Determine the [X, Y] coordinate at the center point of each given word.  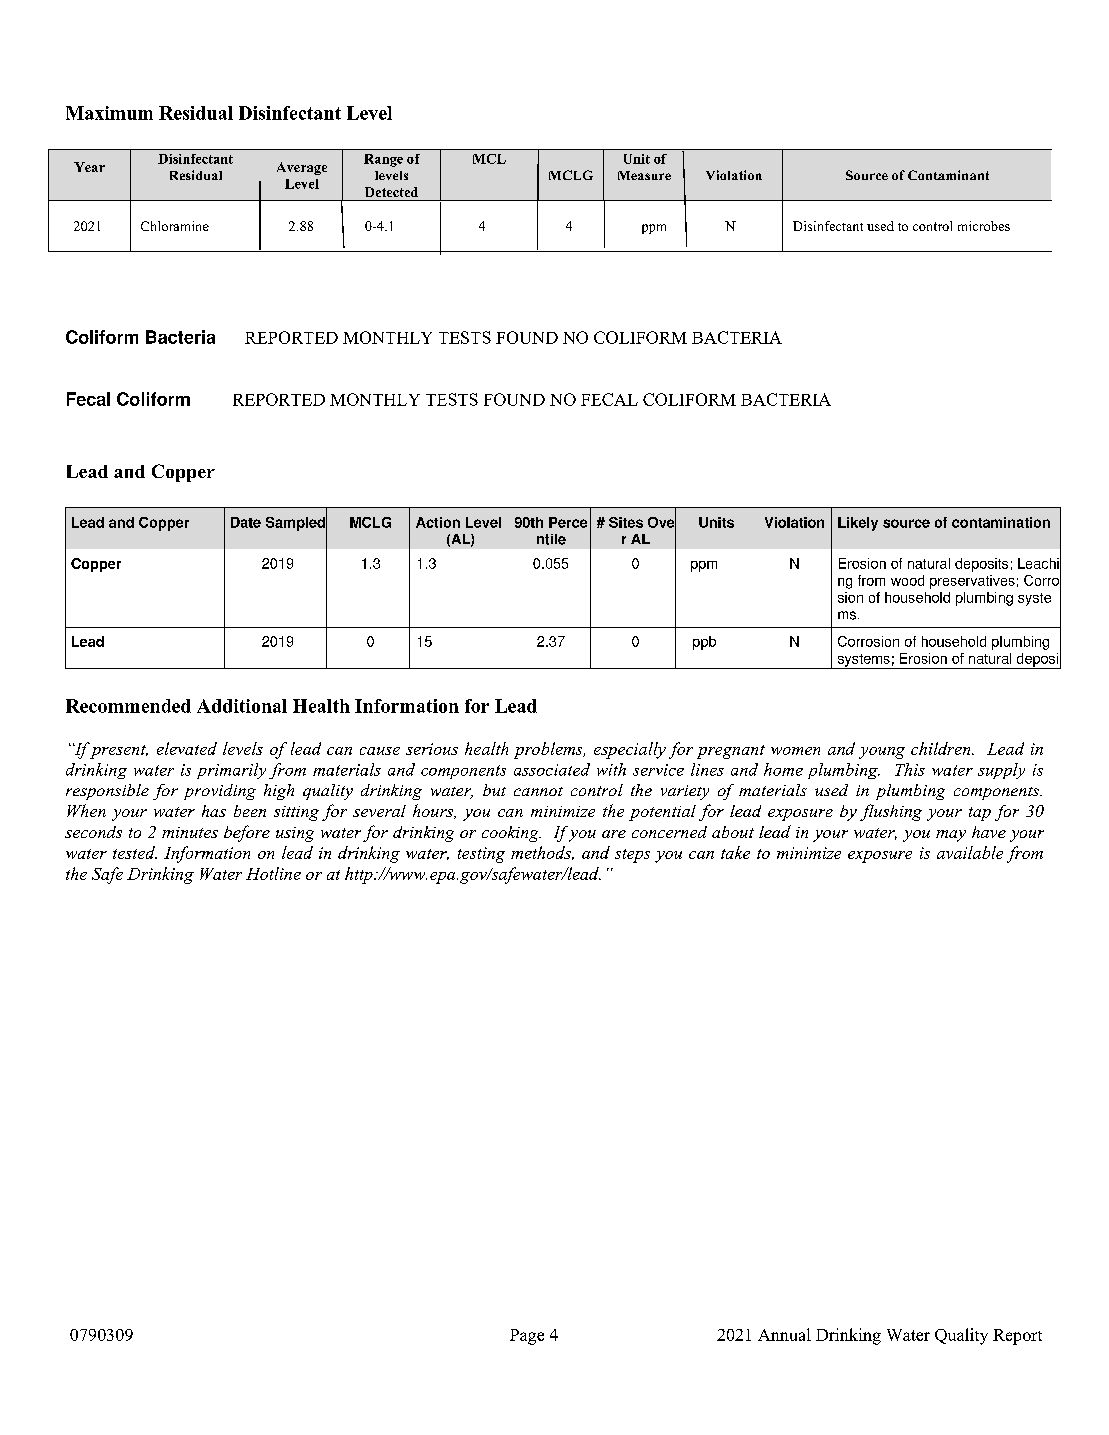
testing [481, 855]
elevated [187, 748]
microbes [984, 226]
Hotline [273, 873]
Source [867, 175]
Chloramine [175, 226]
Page [527, 1337]
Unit [637, 159]
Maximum [109, 113]
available [970, 852]
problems [549, 750]
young [882, 753]
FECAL [609, 399]
